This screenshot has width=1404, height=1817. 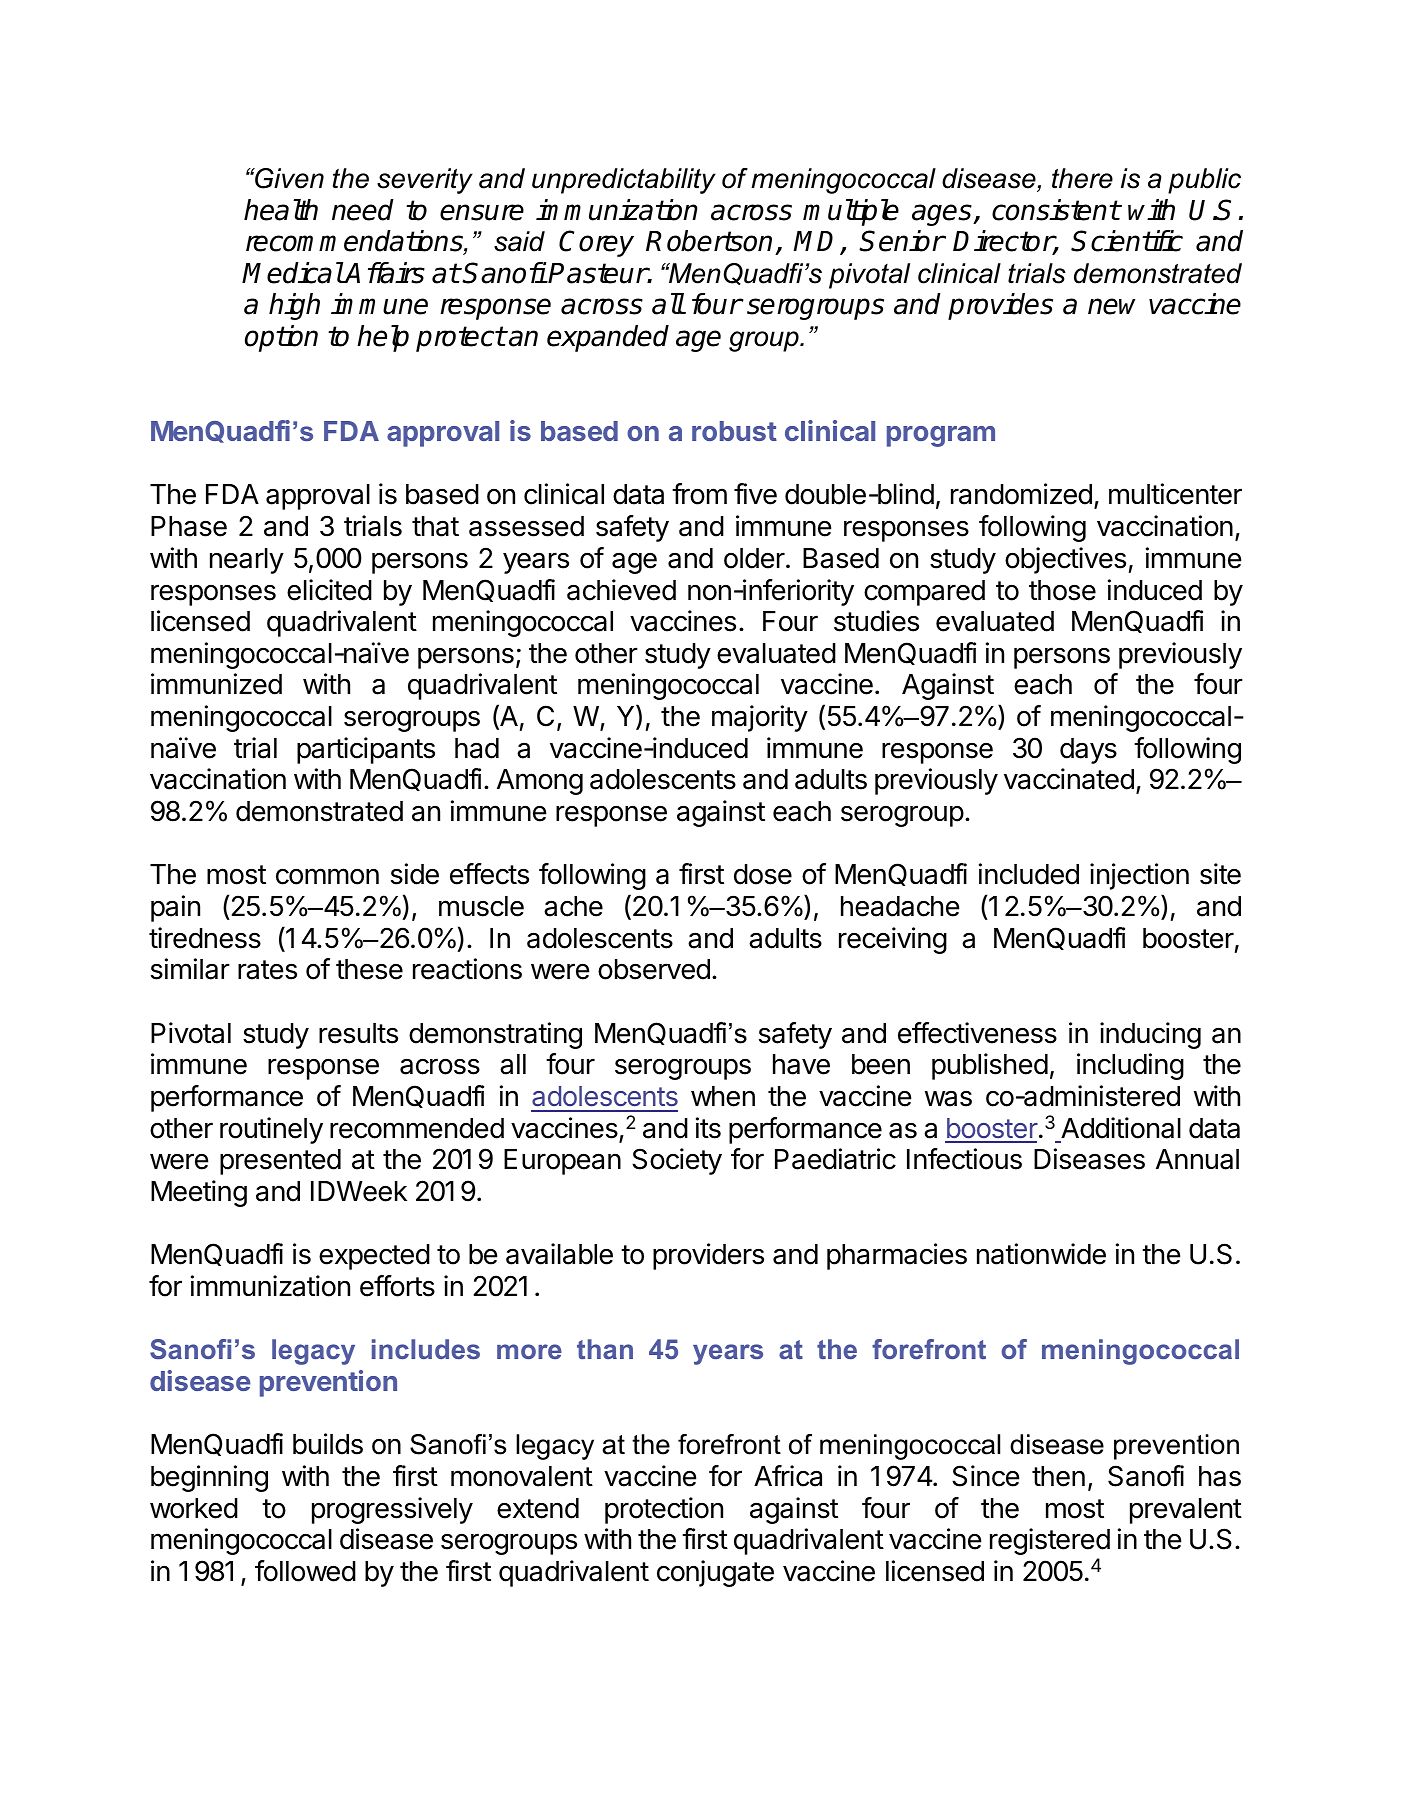 I want to click on when, so click(x=723, y=1096).
